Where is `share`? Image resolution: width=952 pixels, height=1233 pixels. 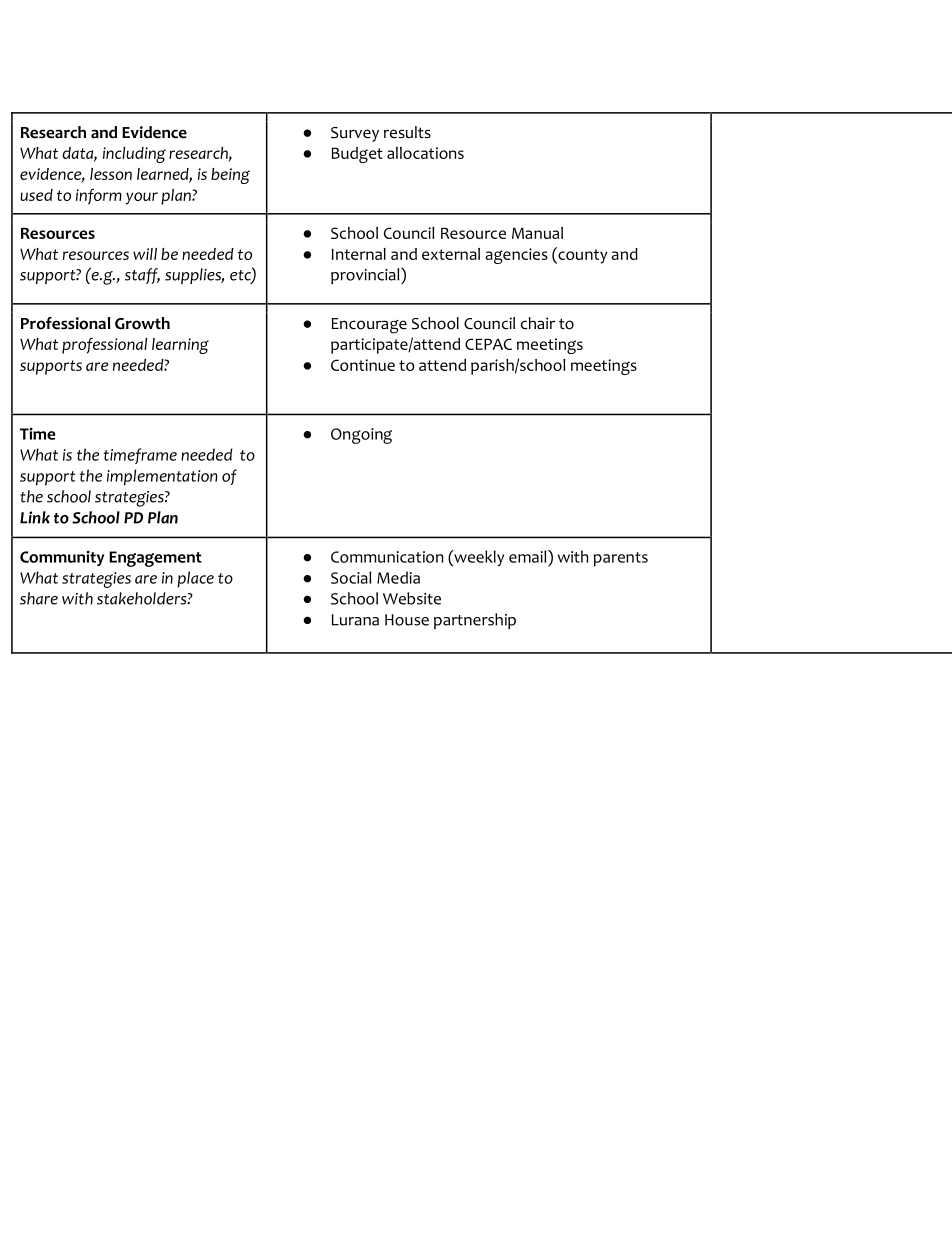
share is located at coordinates (39, 598).
